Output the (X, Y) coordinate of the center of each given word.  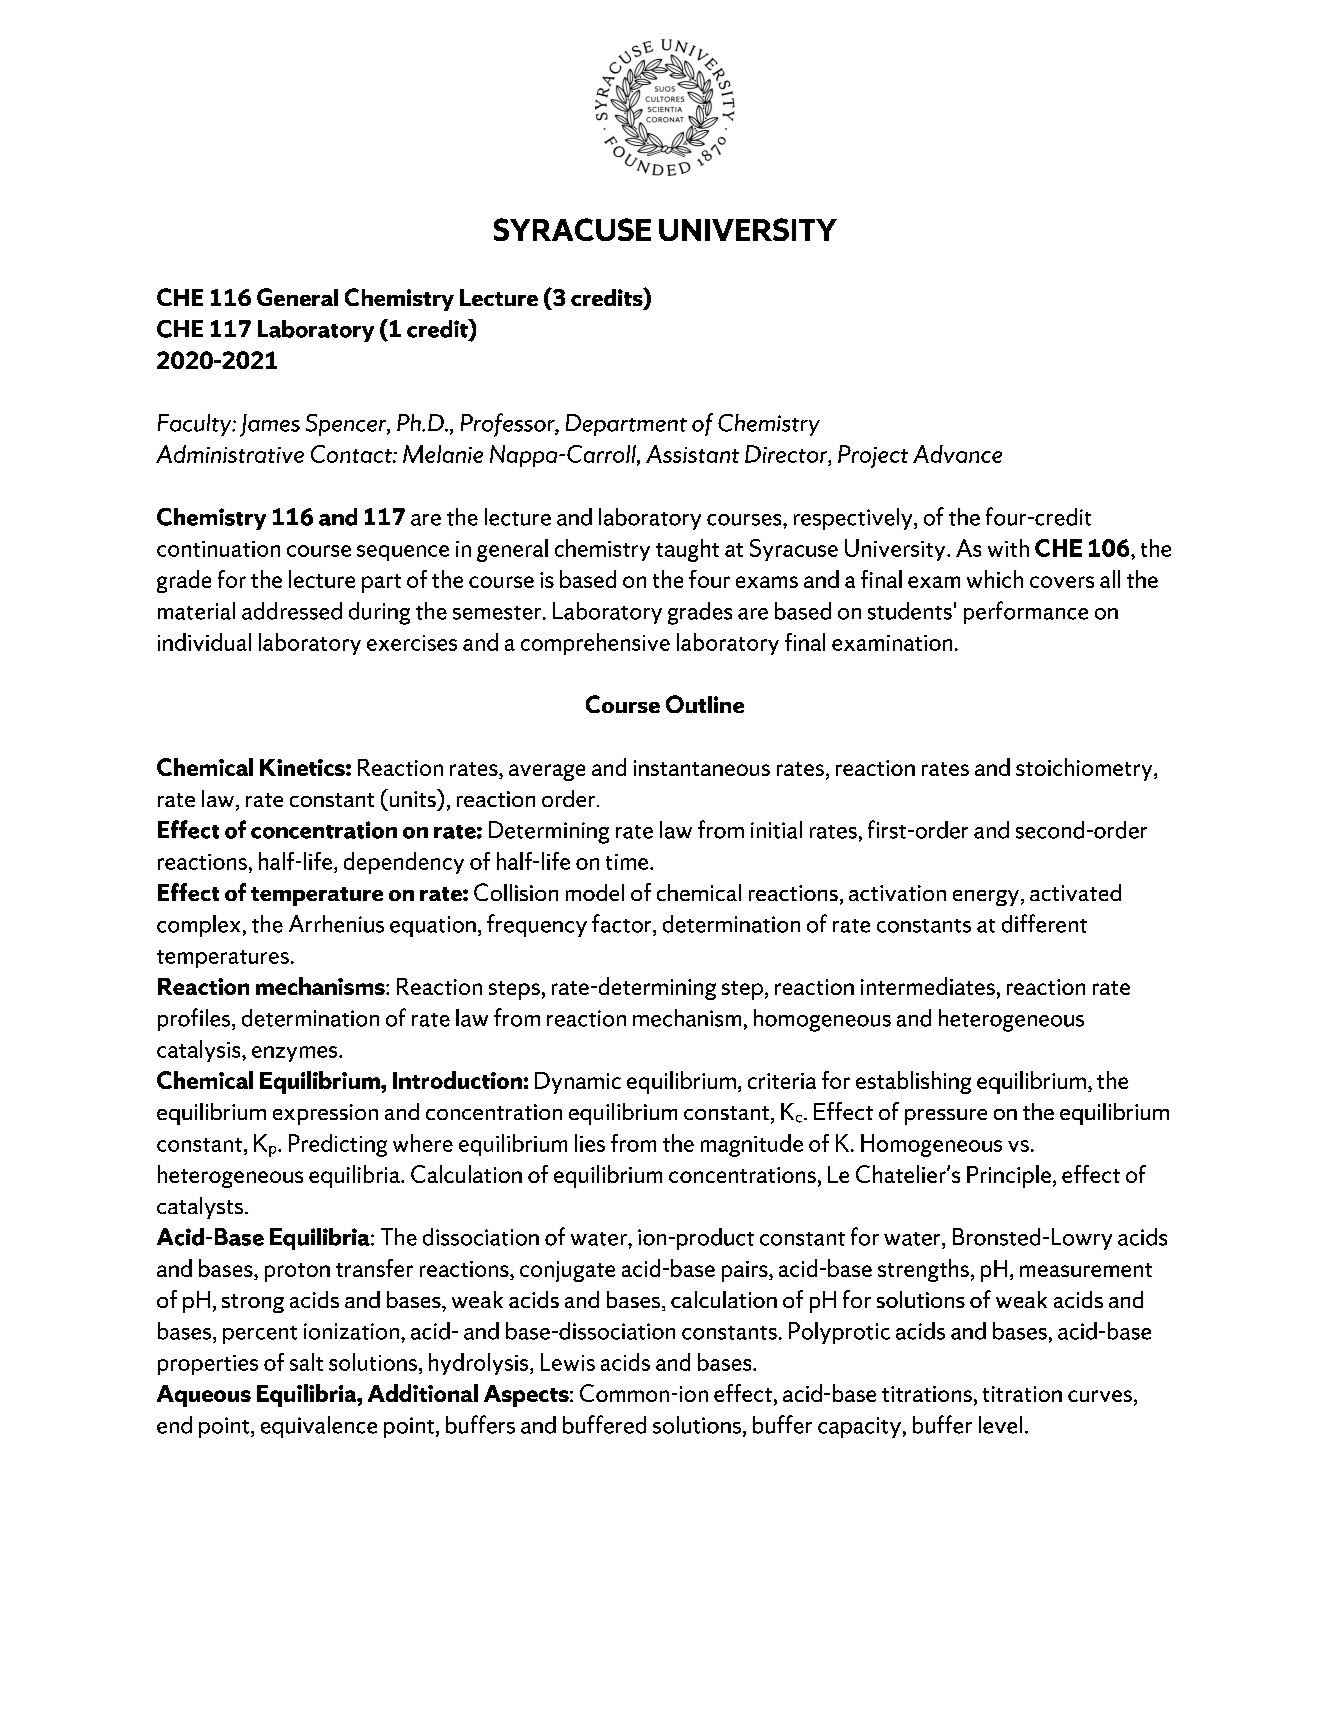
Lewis (568, 1362)
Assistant (692, 454)
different (1044, 923)
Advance (957, 454)
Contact (352, 454)
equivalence (319, 1427)
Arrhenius (336, 924)
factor (623, 923)
